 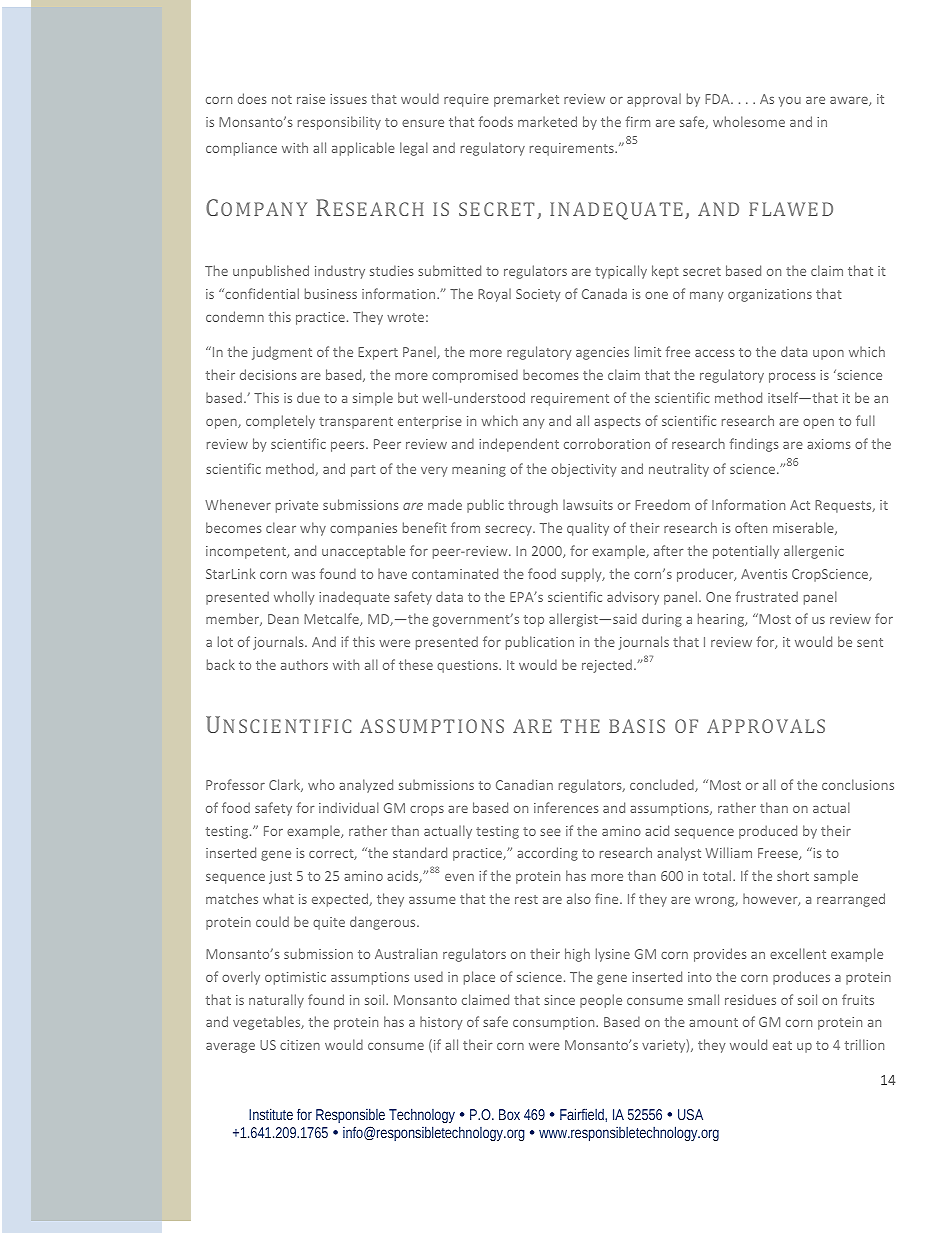 I want to click on produced, so click(x=768, y=832).
